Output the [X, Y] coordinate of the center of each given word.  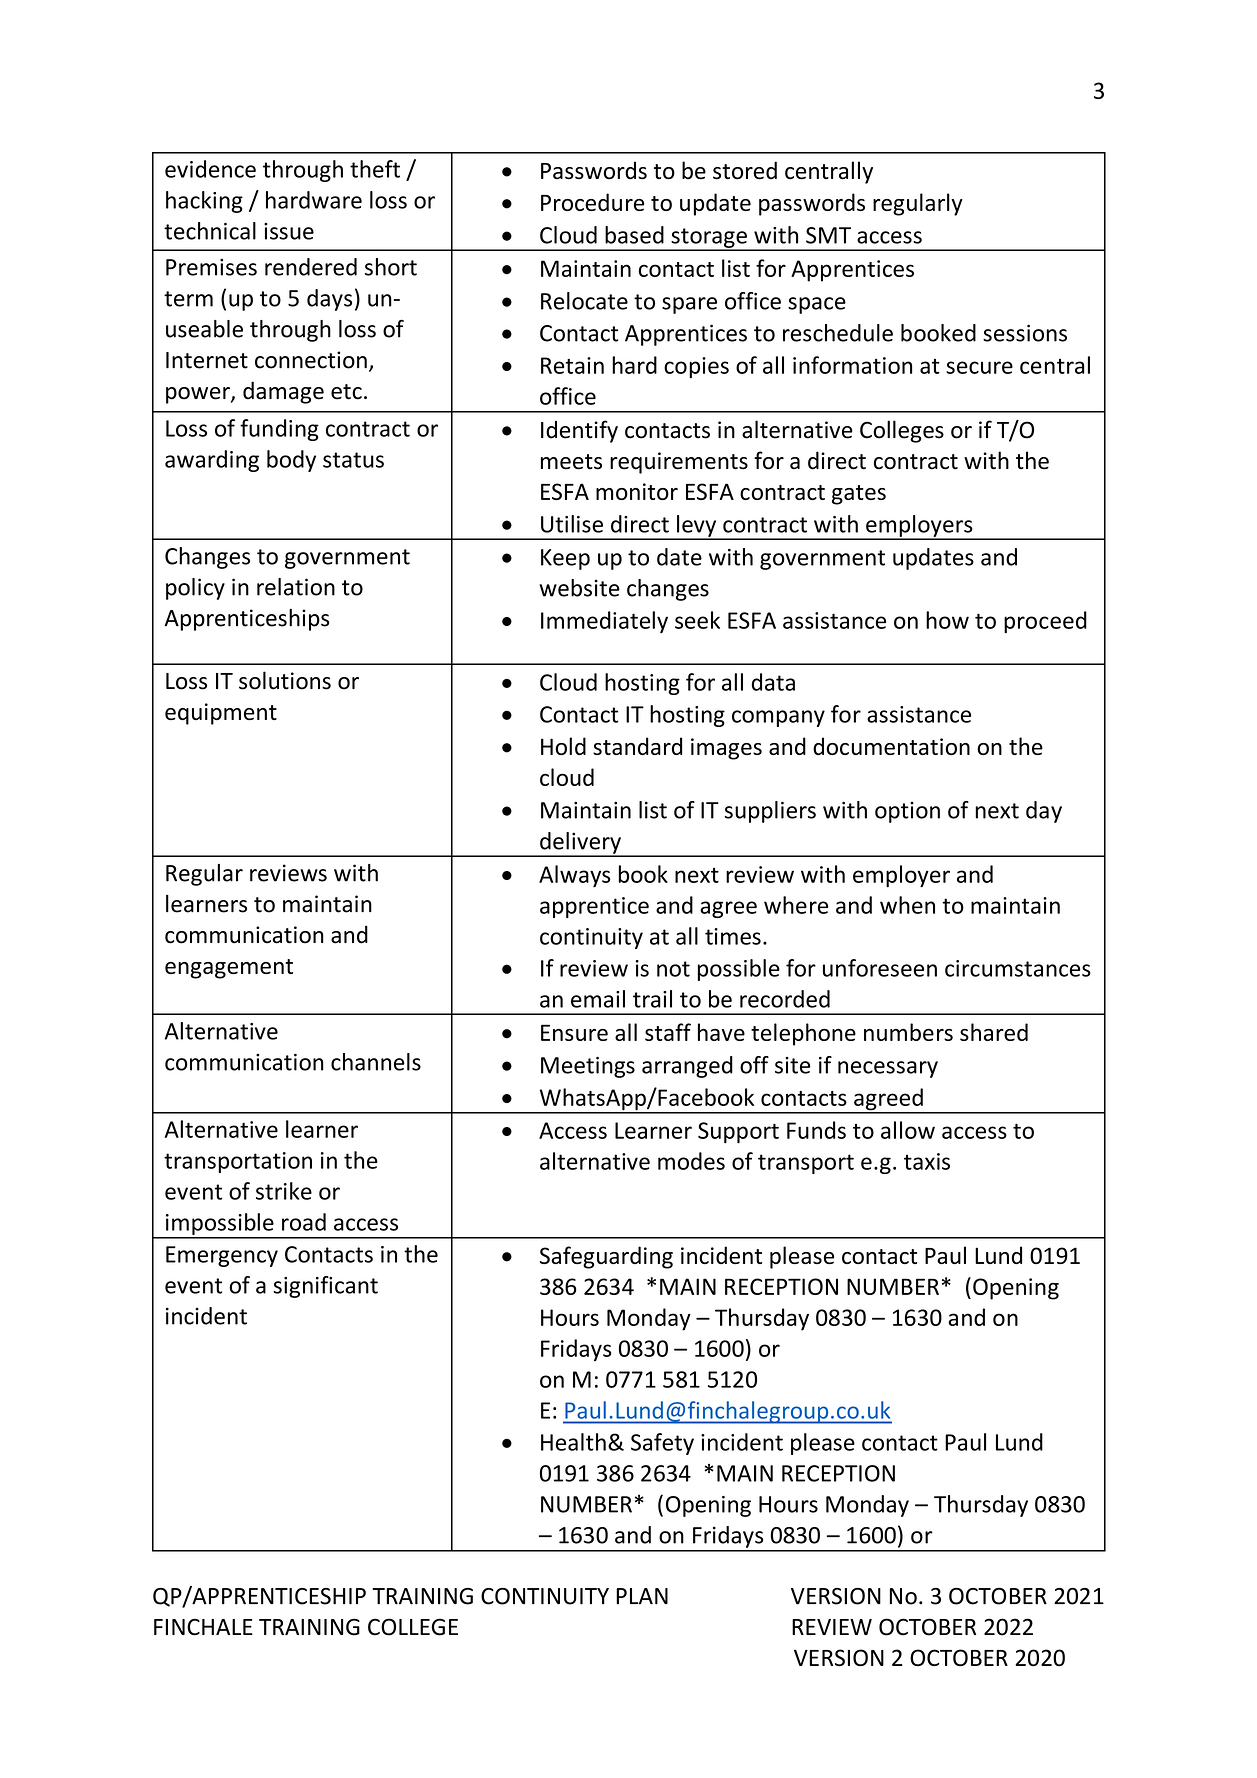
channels [376, 1062]
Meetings [588, 1067]
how [947, 620]
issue [289, 231]
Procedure [592, 202]
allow [908, 1130]
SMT [828, 235]
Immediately [604, 622]
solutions [285, 680]
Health [573, 1442]
